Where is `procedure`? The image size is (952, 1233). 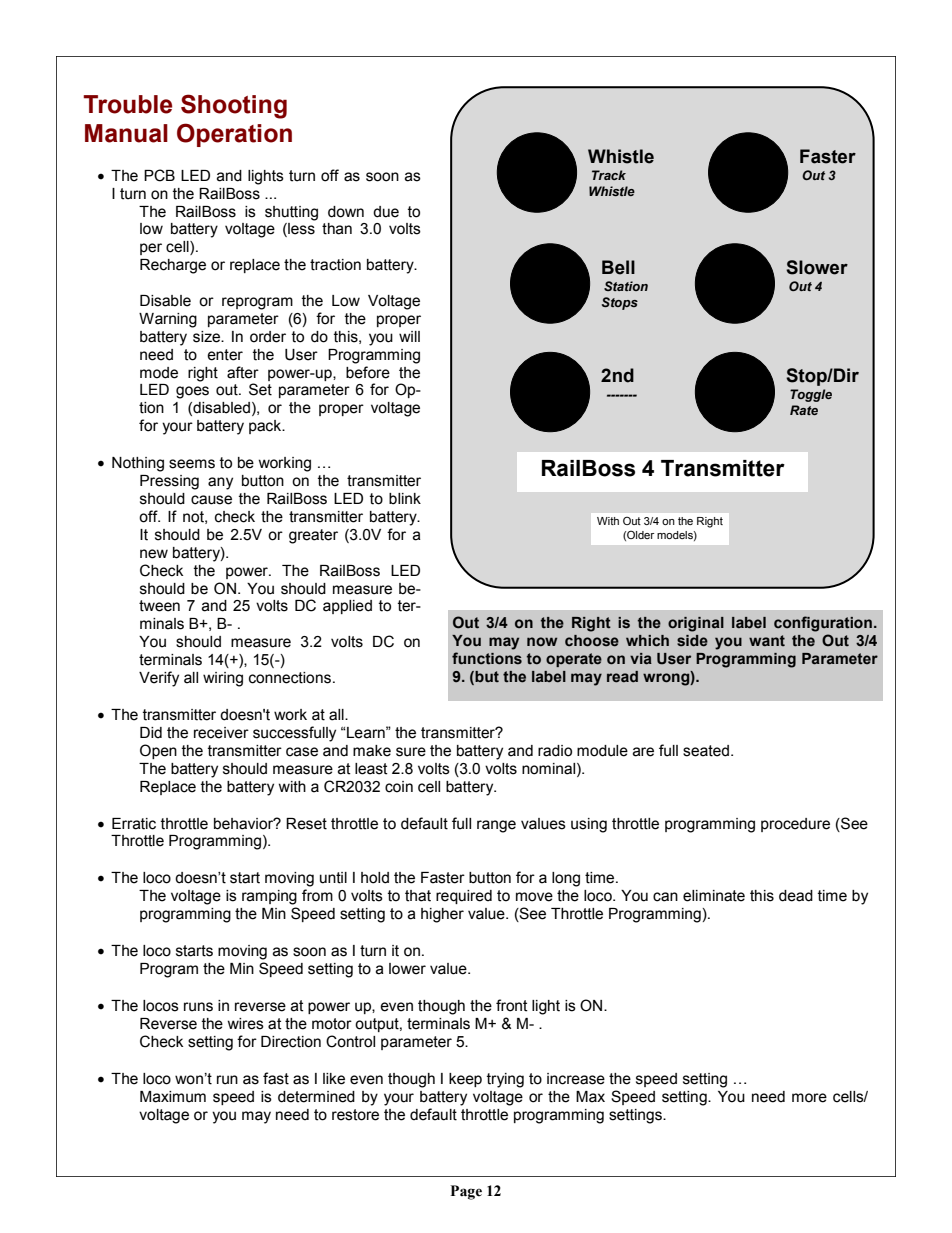
procedure is located at coordinates (795, 825).
